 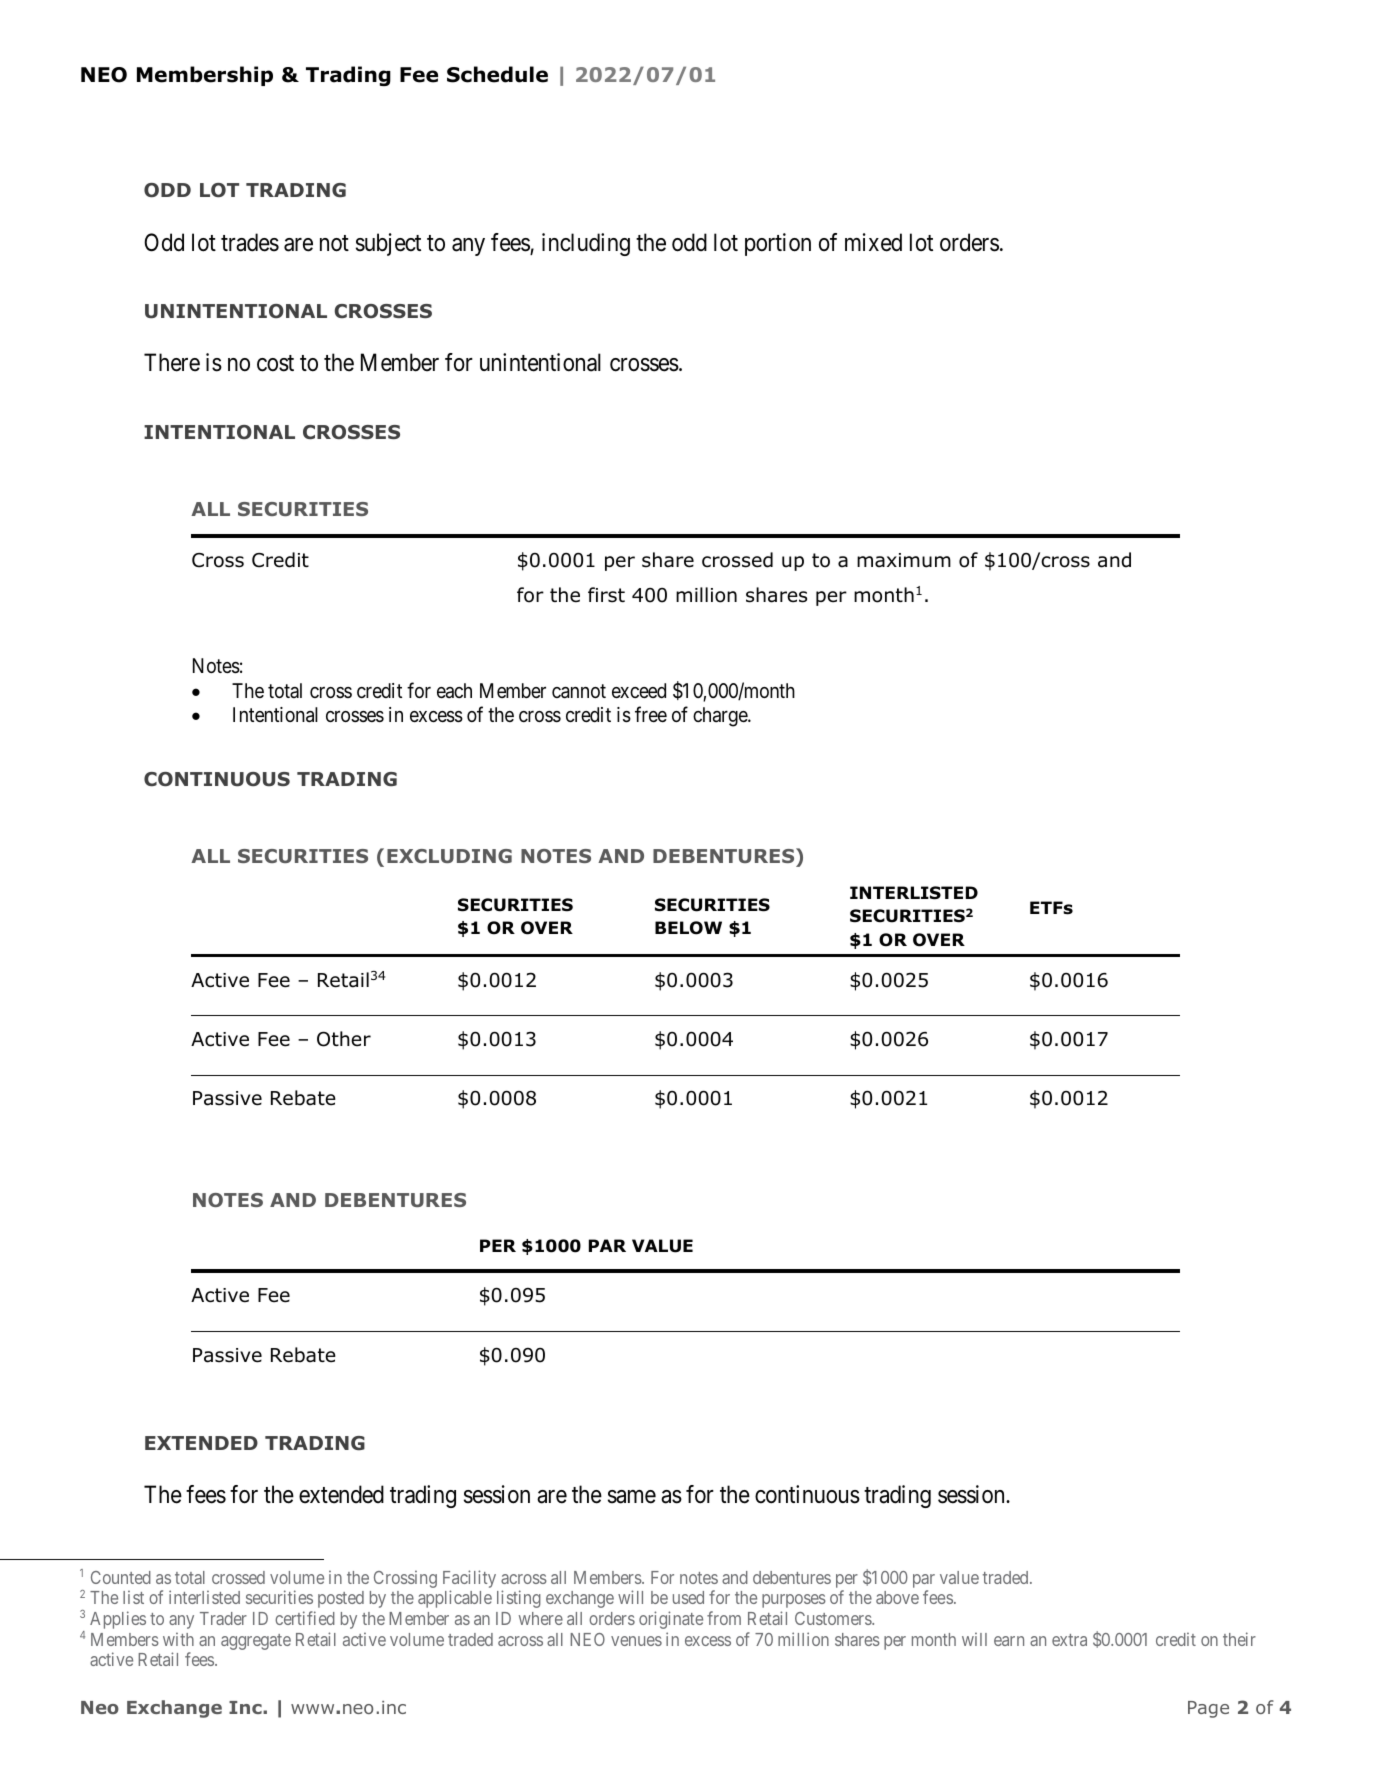 I want to click on Other, so click(x=344, y=1039).
